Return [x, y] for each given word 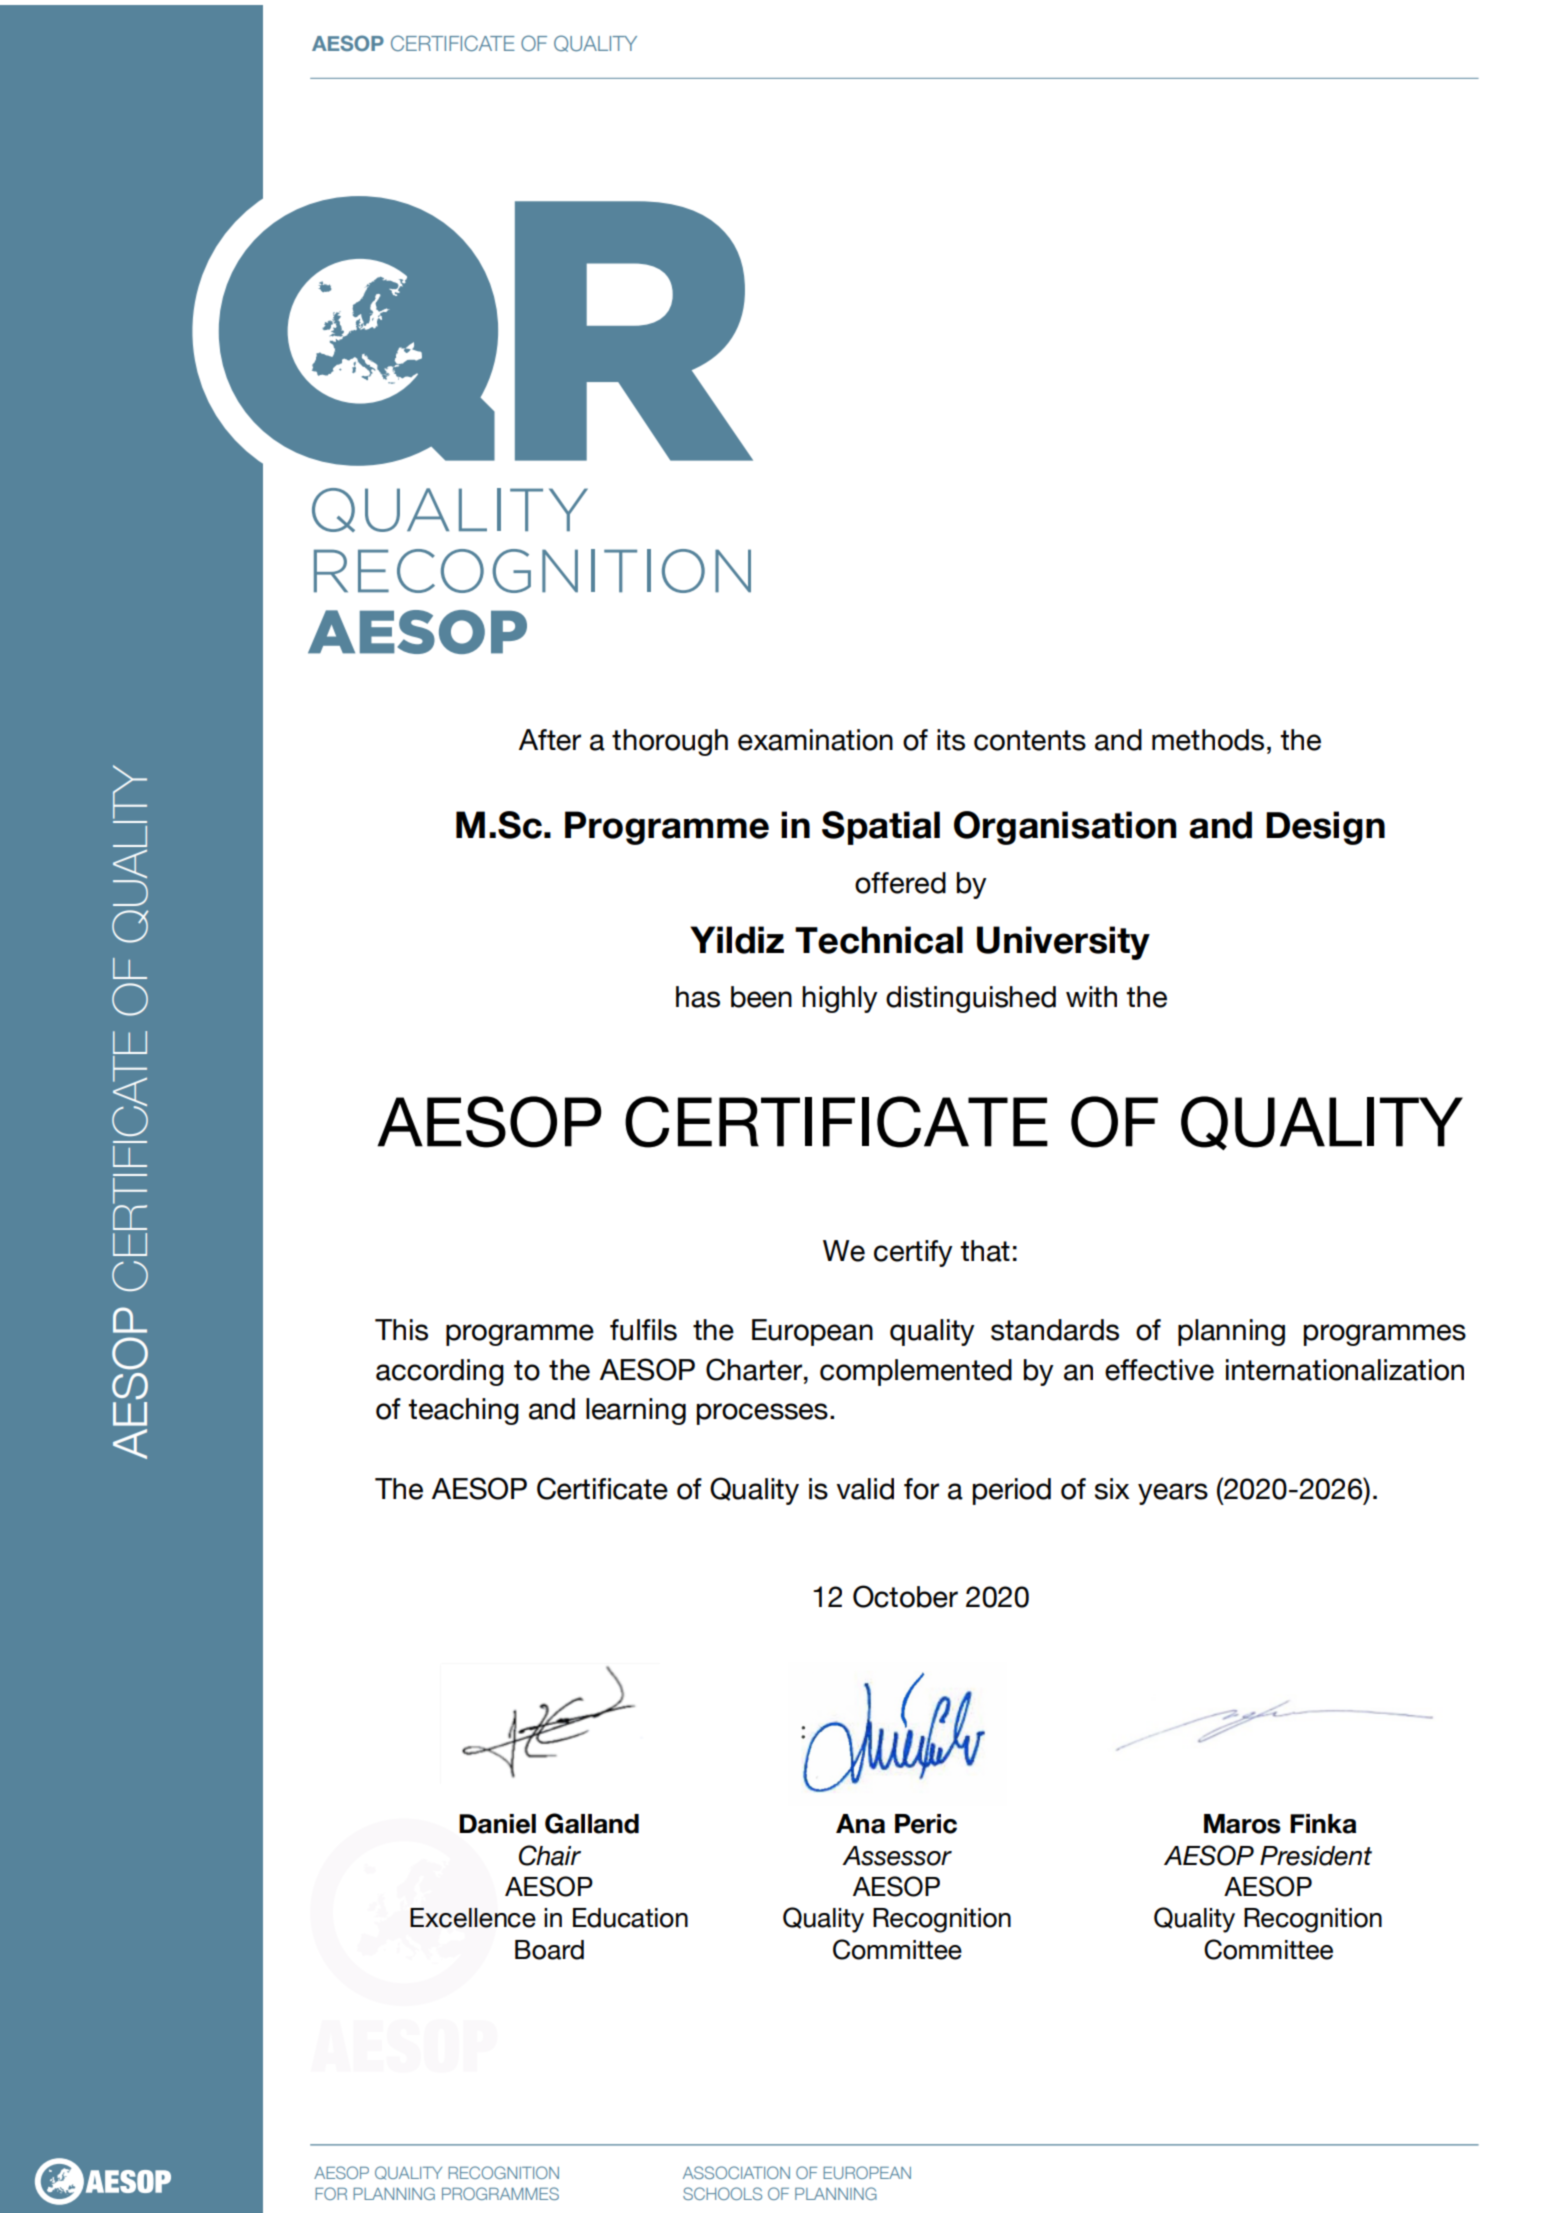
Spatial [881, 828]
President [1316, 1856]
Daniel [497, 1824]
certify [913, 1253]
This [401, 1330]
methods [1208, 740]
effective [1159, 1370]
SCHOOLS [722, 2193]
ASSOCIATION [736, 2172]
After [550, 740]
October [905, 1596]
